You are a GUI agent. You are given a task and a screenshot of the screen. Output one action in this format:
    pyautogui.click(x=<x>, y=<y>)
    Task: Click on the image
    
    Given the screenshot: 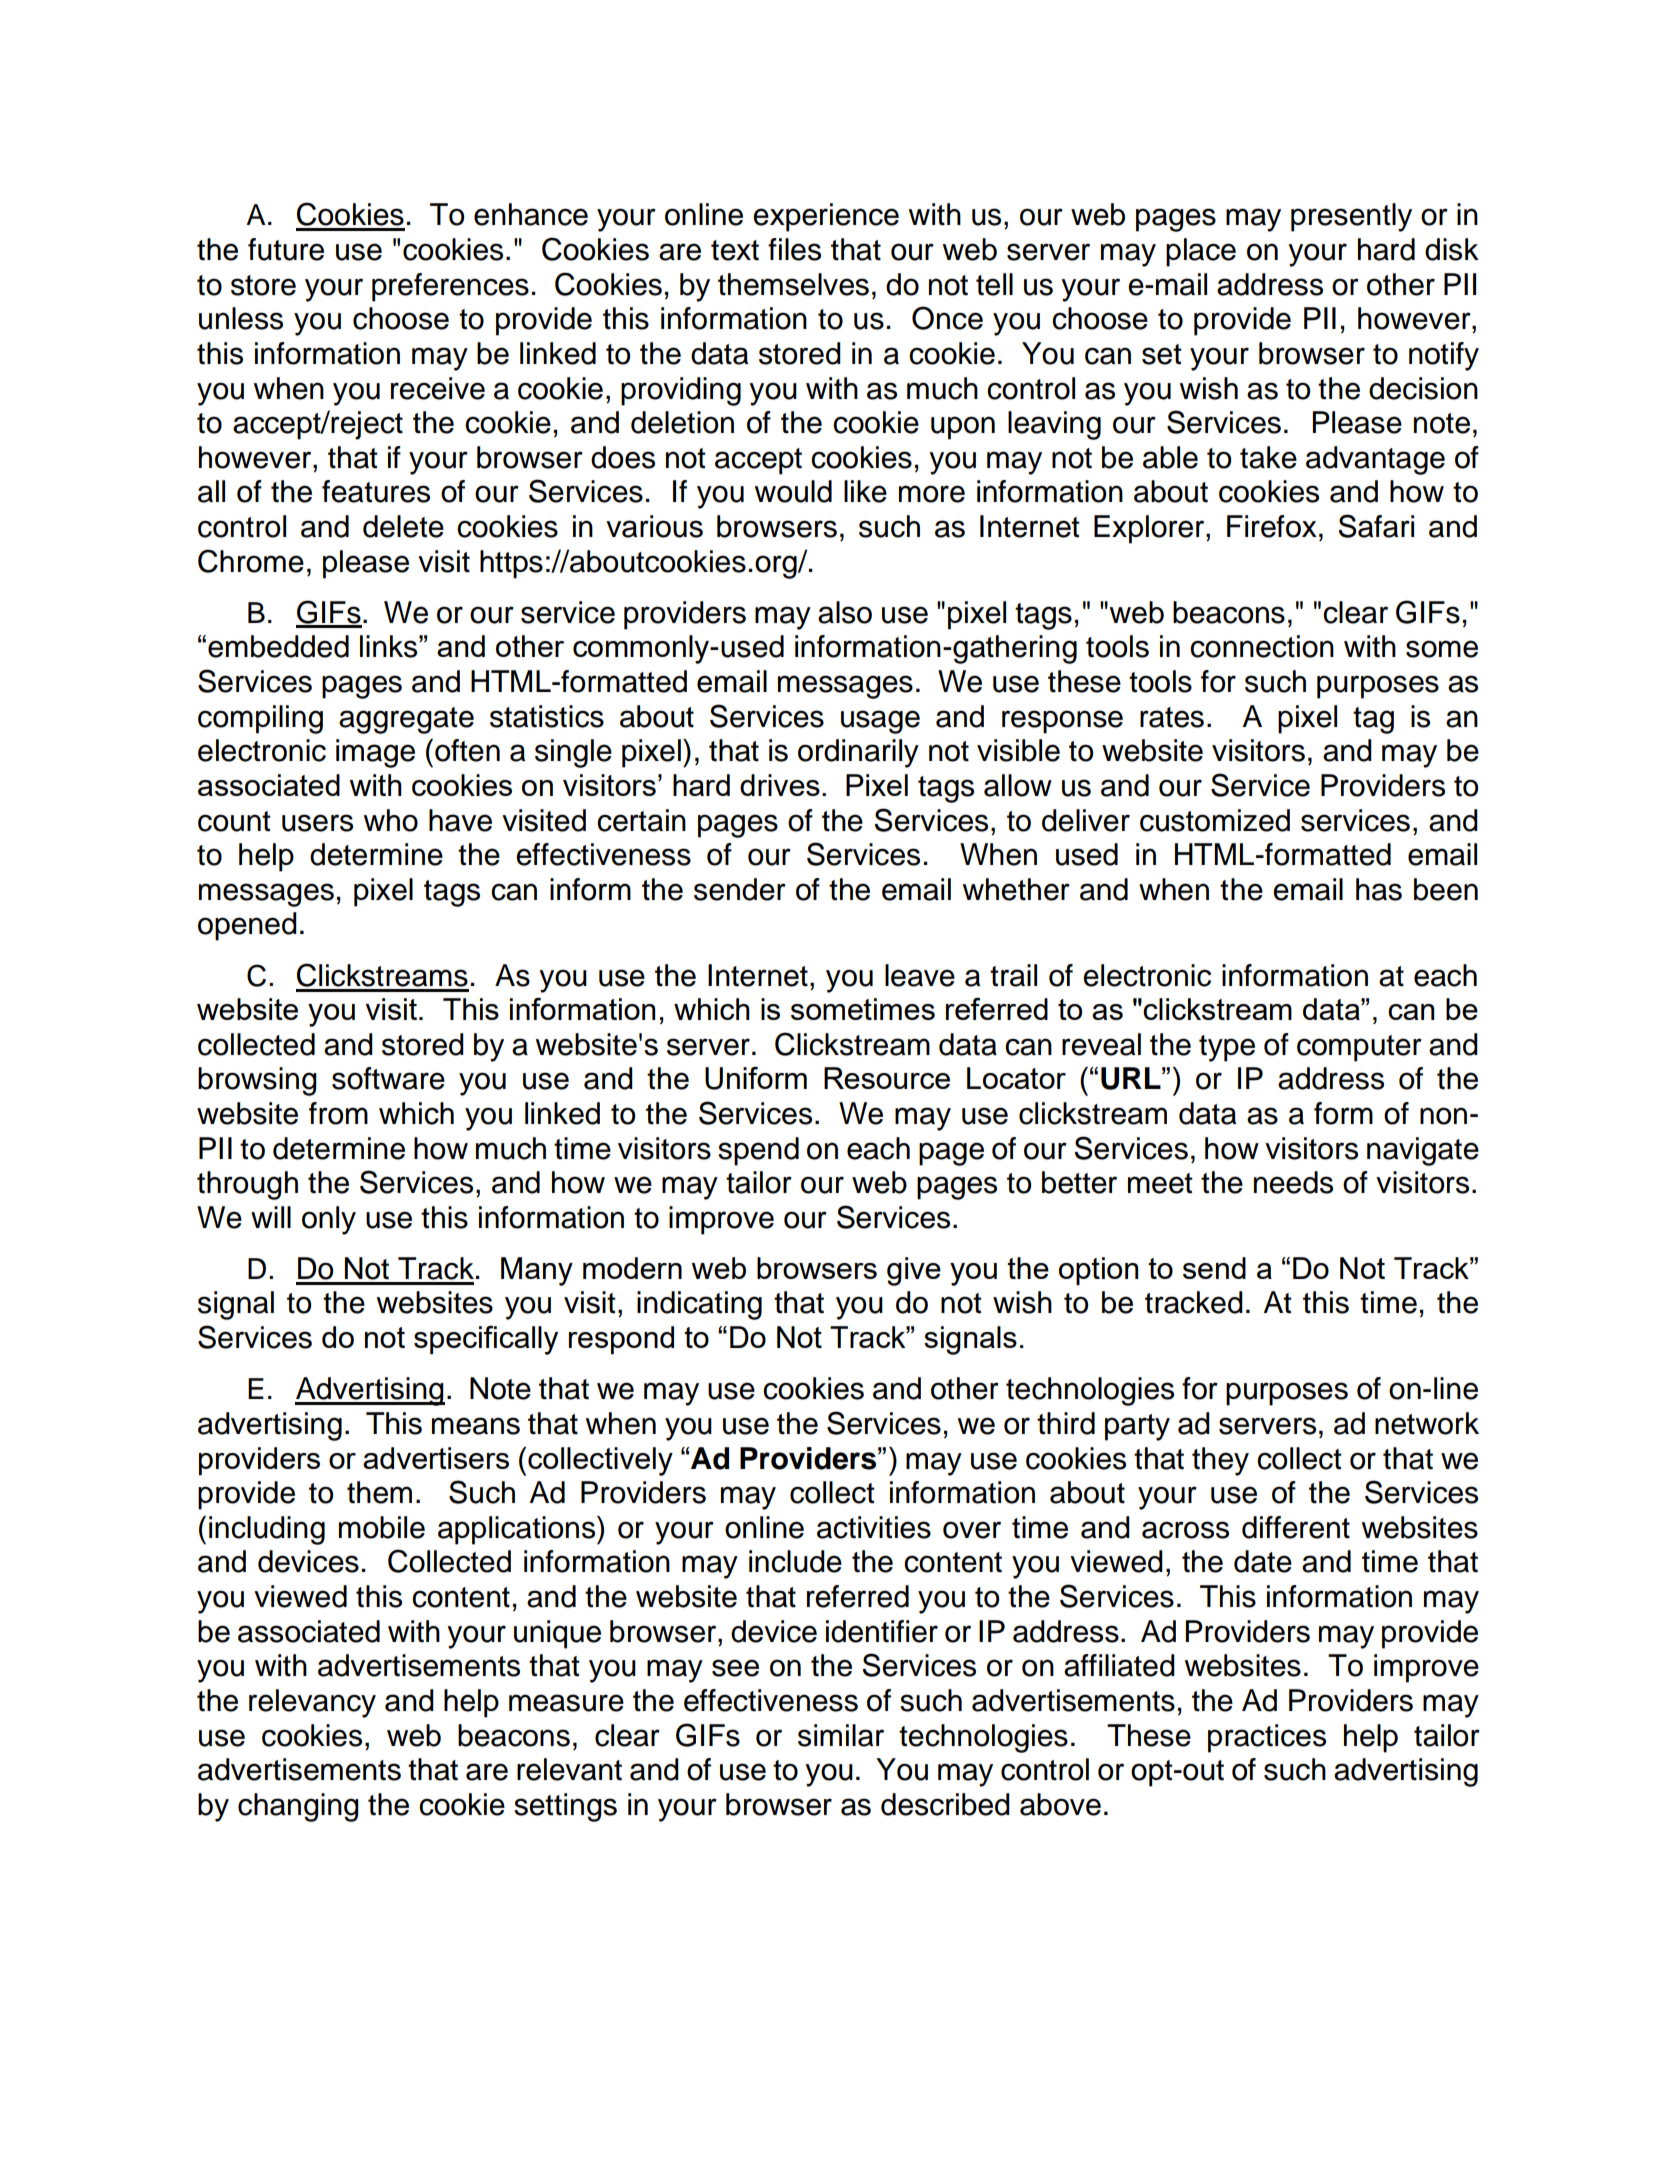 What is the action you would take?
    pyautogui.click(x=375, y=753)
